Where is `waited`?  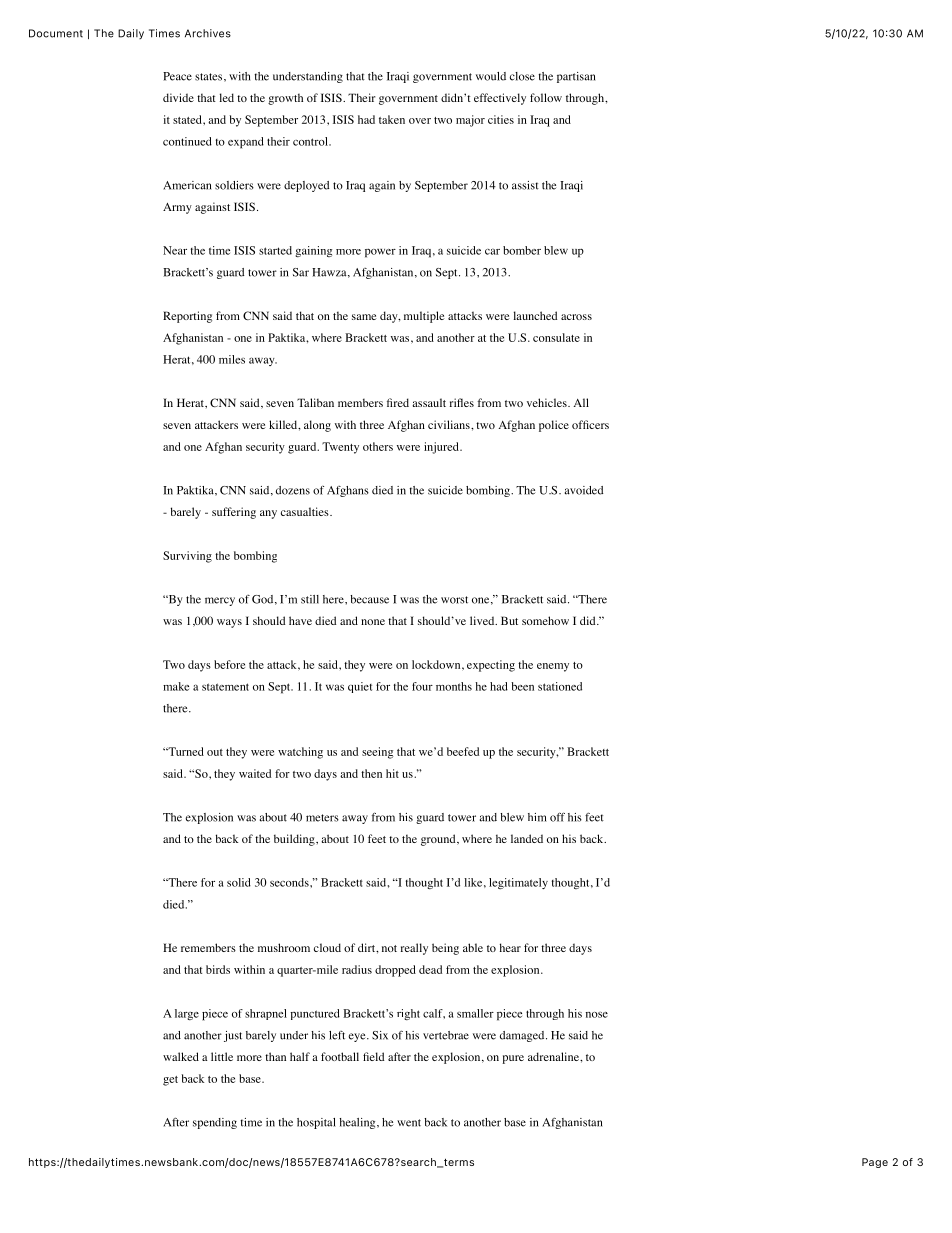
waited is located at coordinates (255, 773).
